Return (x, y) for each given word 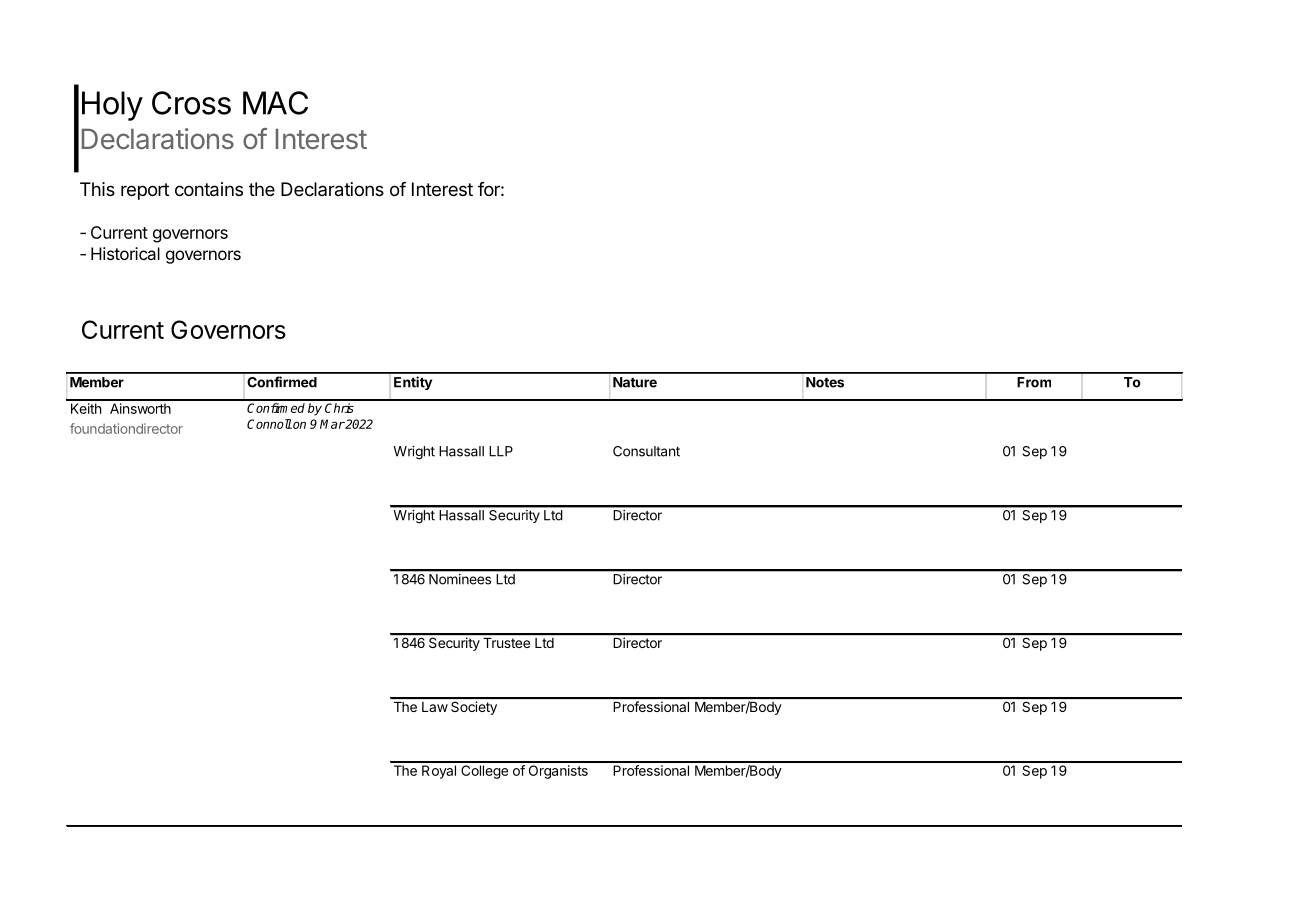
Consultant (646, 451)
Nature (635, 382)
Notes (825, 382)
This (97, 189)
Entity (413, 383)
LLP (501, 451)
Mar (332, 424)
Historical (125, 253)
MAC (275, 103)
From (1034, 382)
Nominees (460, 579)
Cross (191, 103)
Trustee (506, 643)
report (145, 191)
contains (209, 189)
